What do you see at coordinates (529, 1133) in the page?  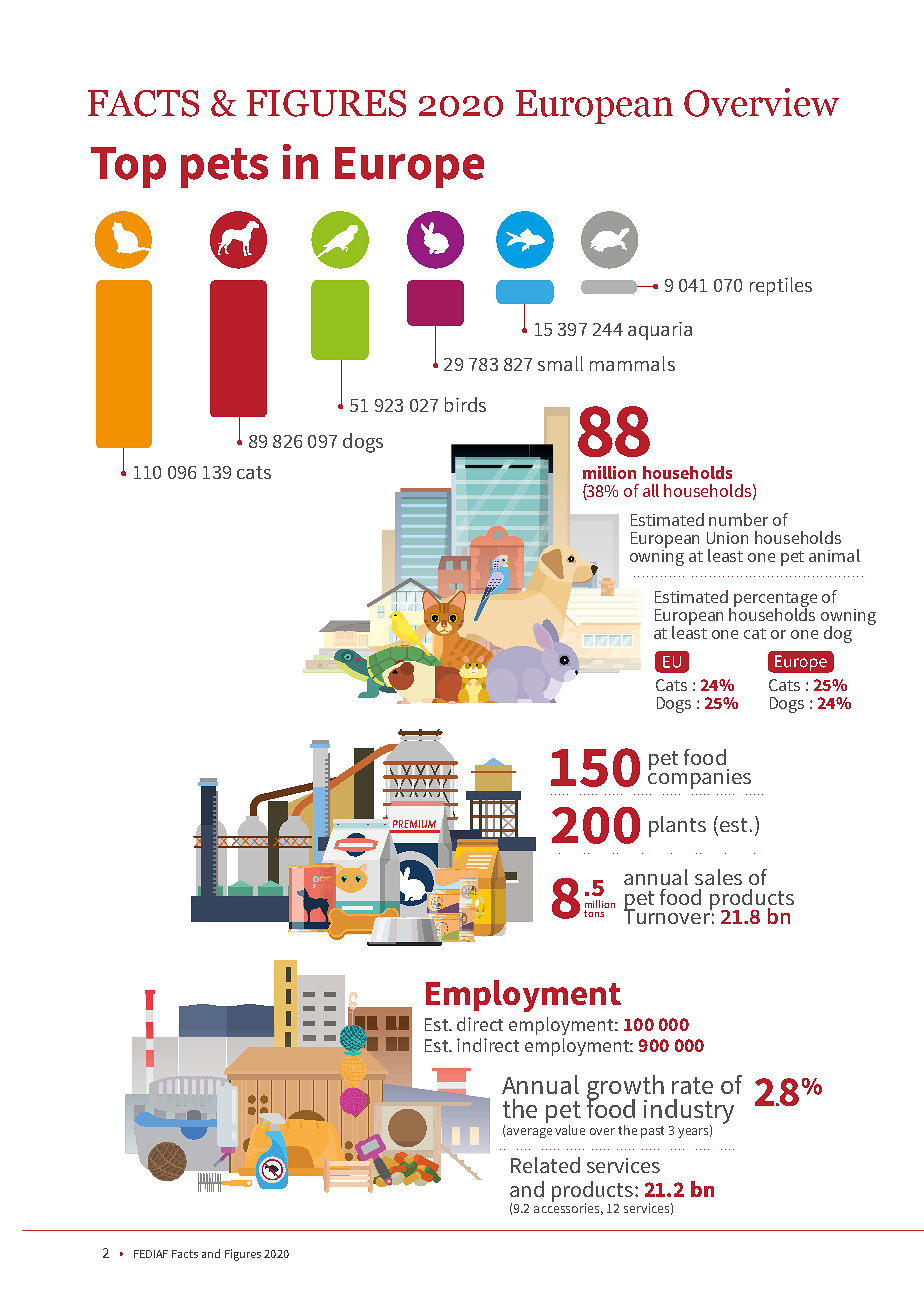 I see `average` at bounding box center [529, 1133].
